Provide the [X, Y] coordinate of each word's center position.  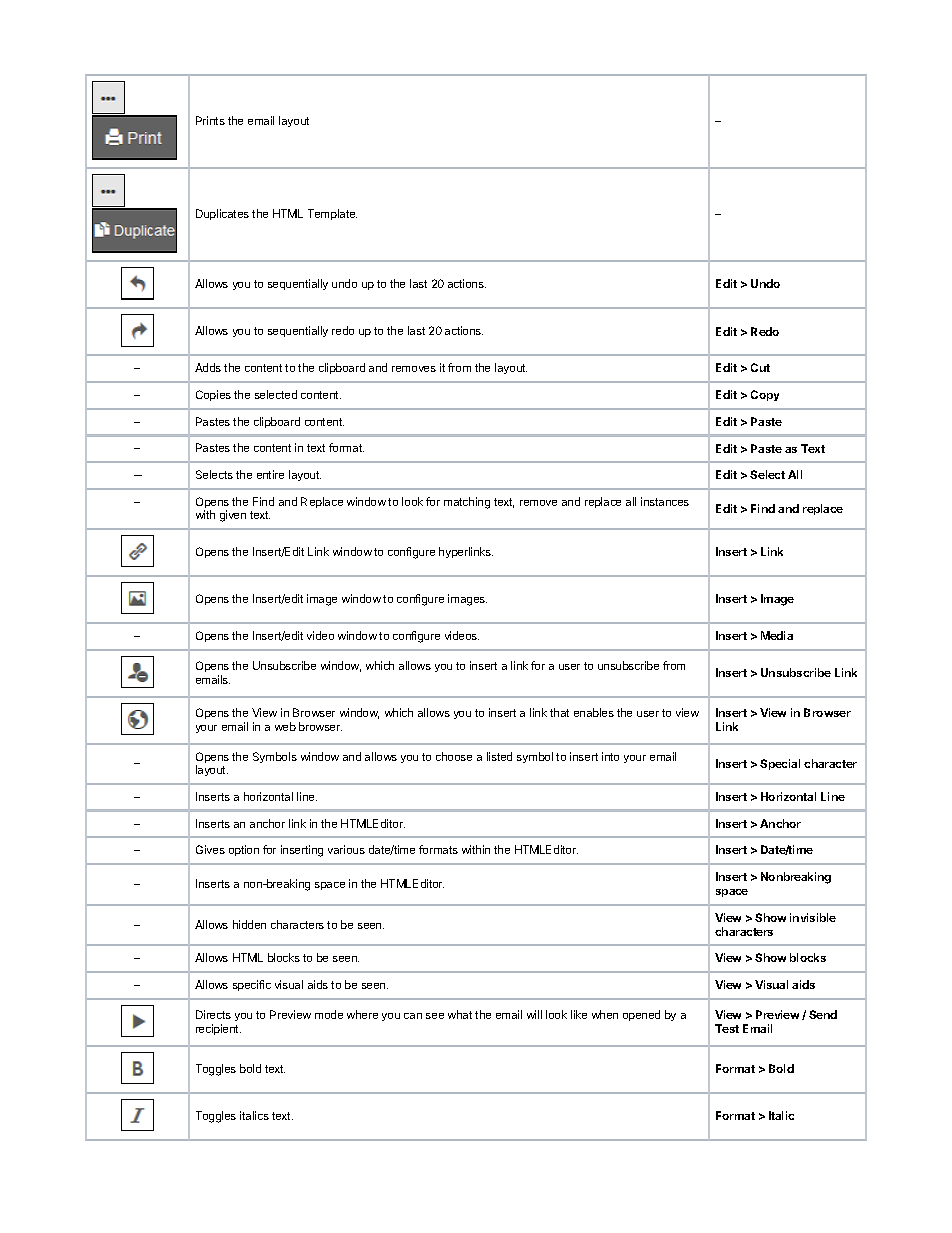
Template [332, 214]
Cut [760, 367]
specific [252, 985]
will [534, 1014]
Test [727, 1028]
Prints [210, 120]
